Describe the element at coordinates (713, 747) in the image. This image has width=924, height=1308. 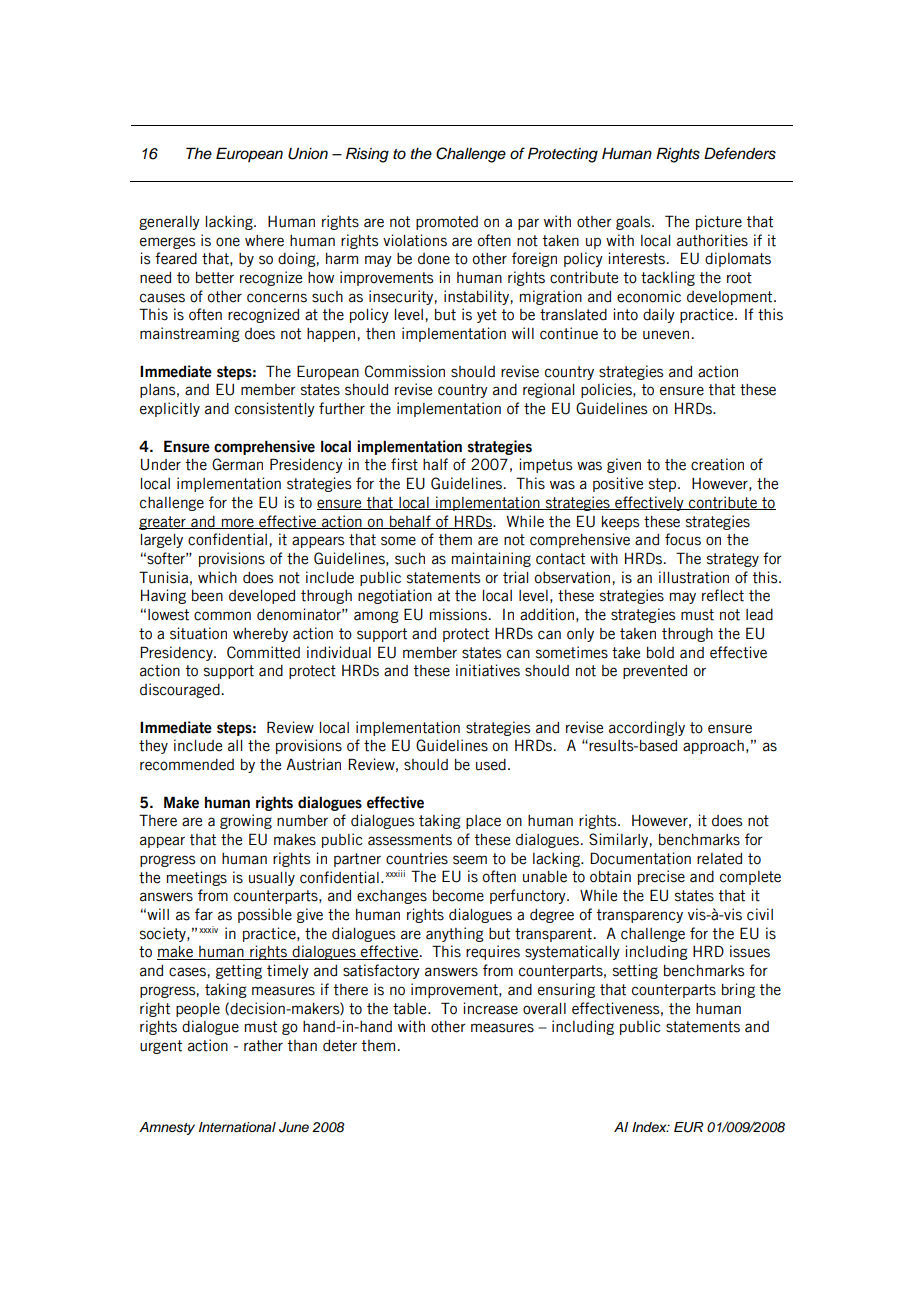
I see `approach` at that location.
